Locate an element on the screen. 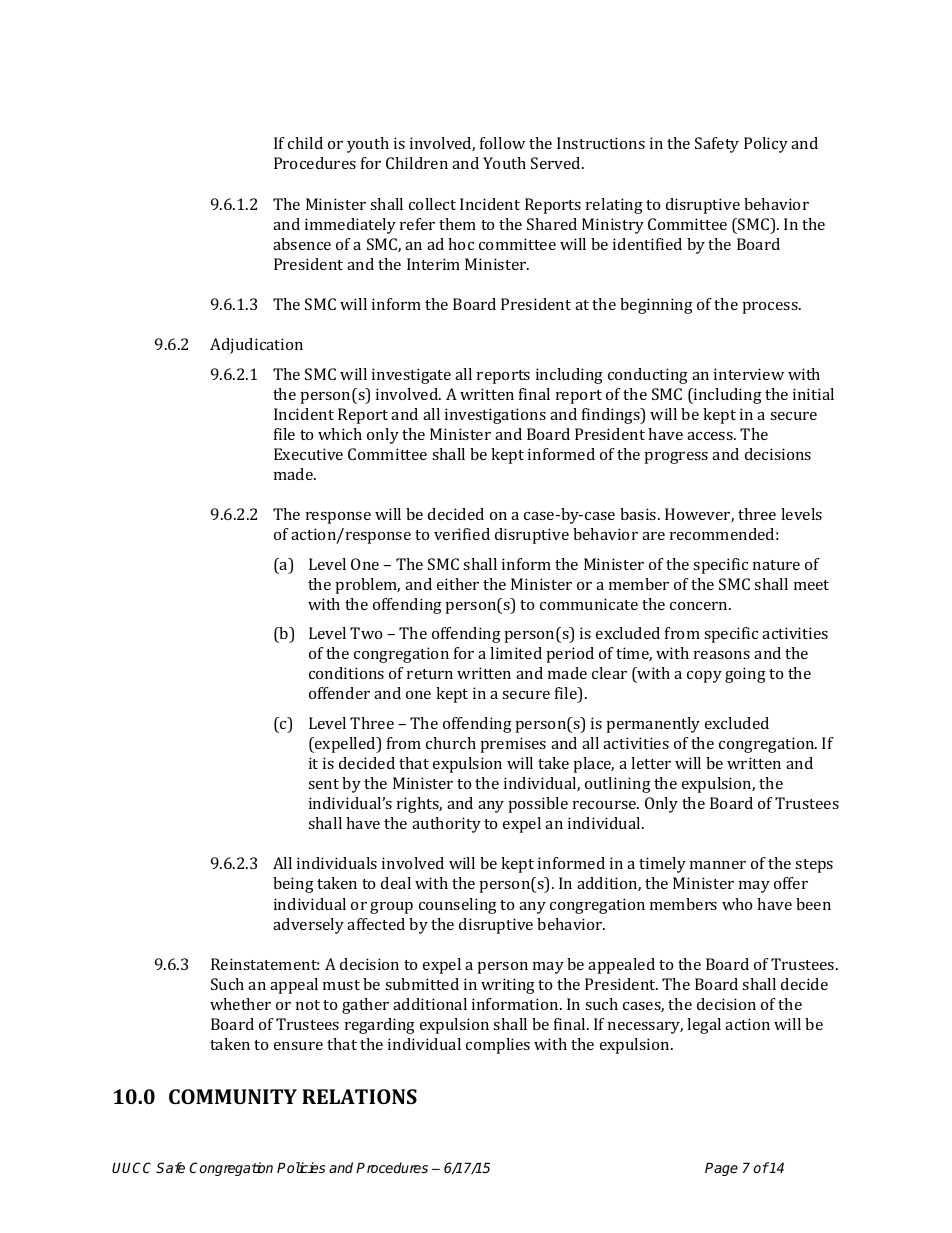 This screenshot has width=952, height=1233. who is located at coordinates (737, 904).
